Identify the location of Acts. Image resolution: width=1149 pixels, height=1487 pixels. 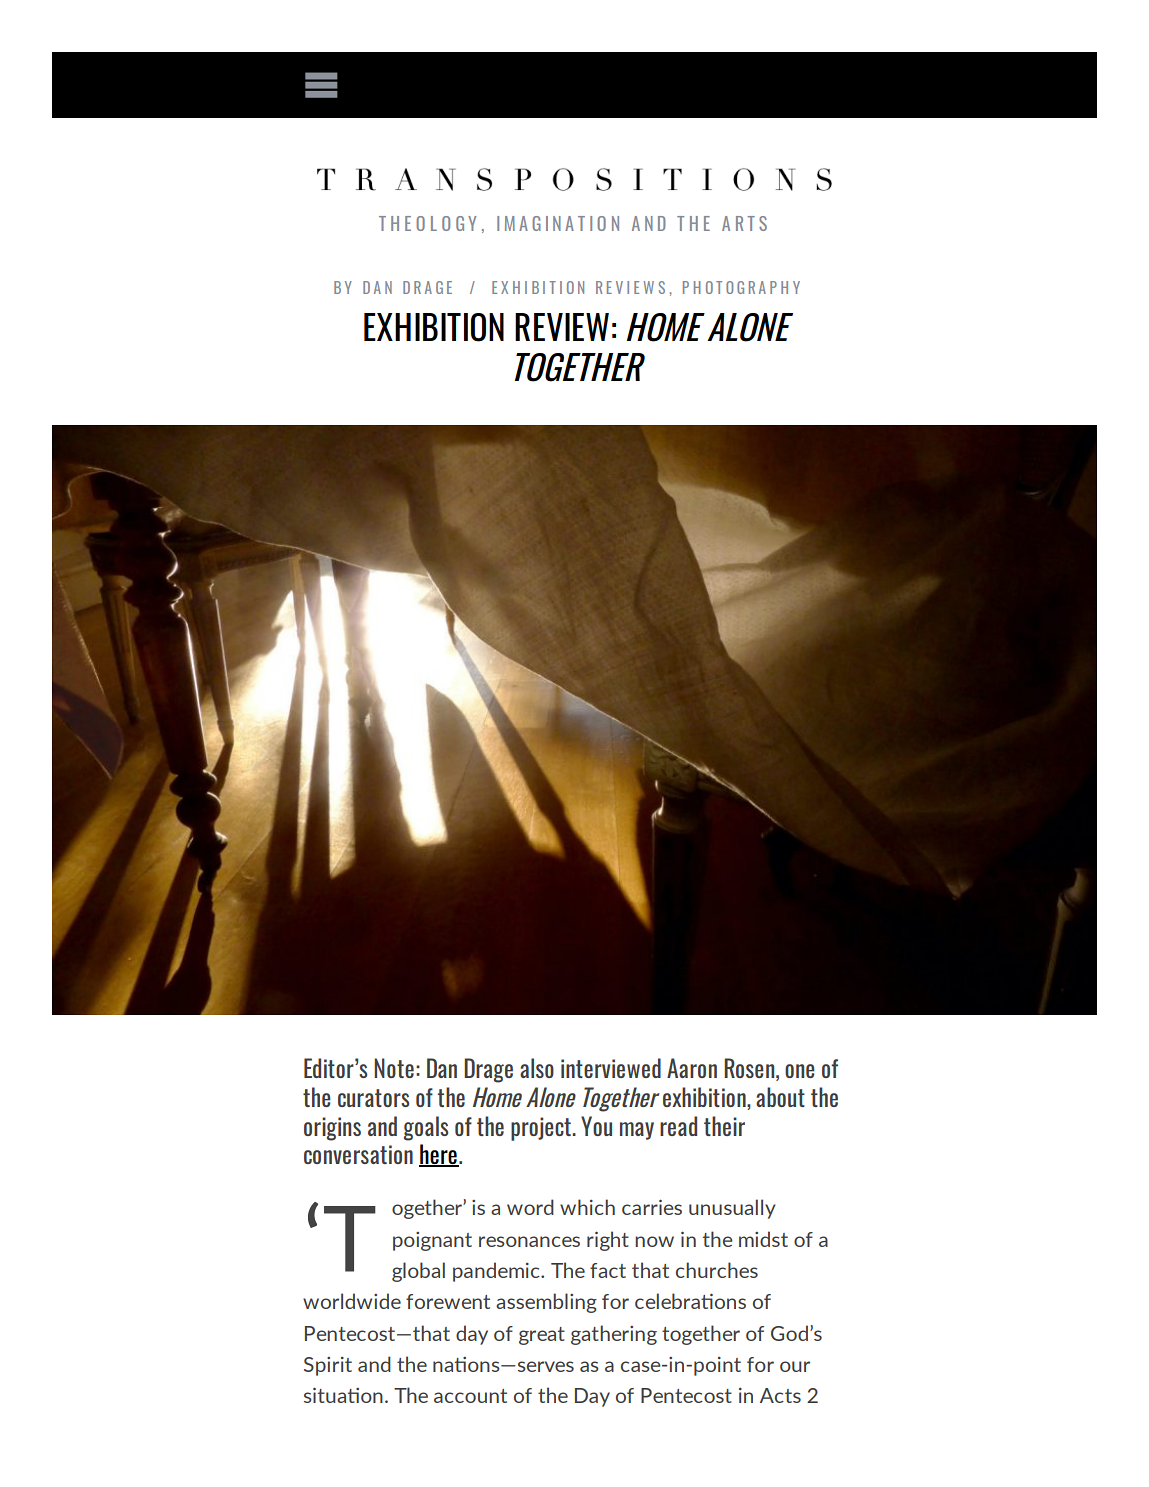
(780, 1395).
